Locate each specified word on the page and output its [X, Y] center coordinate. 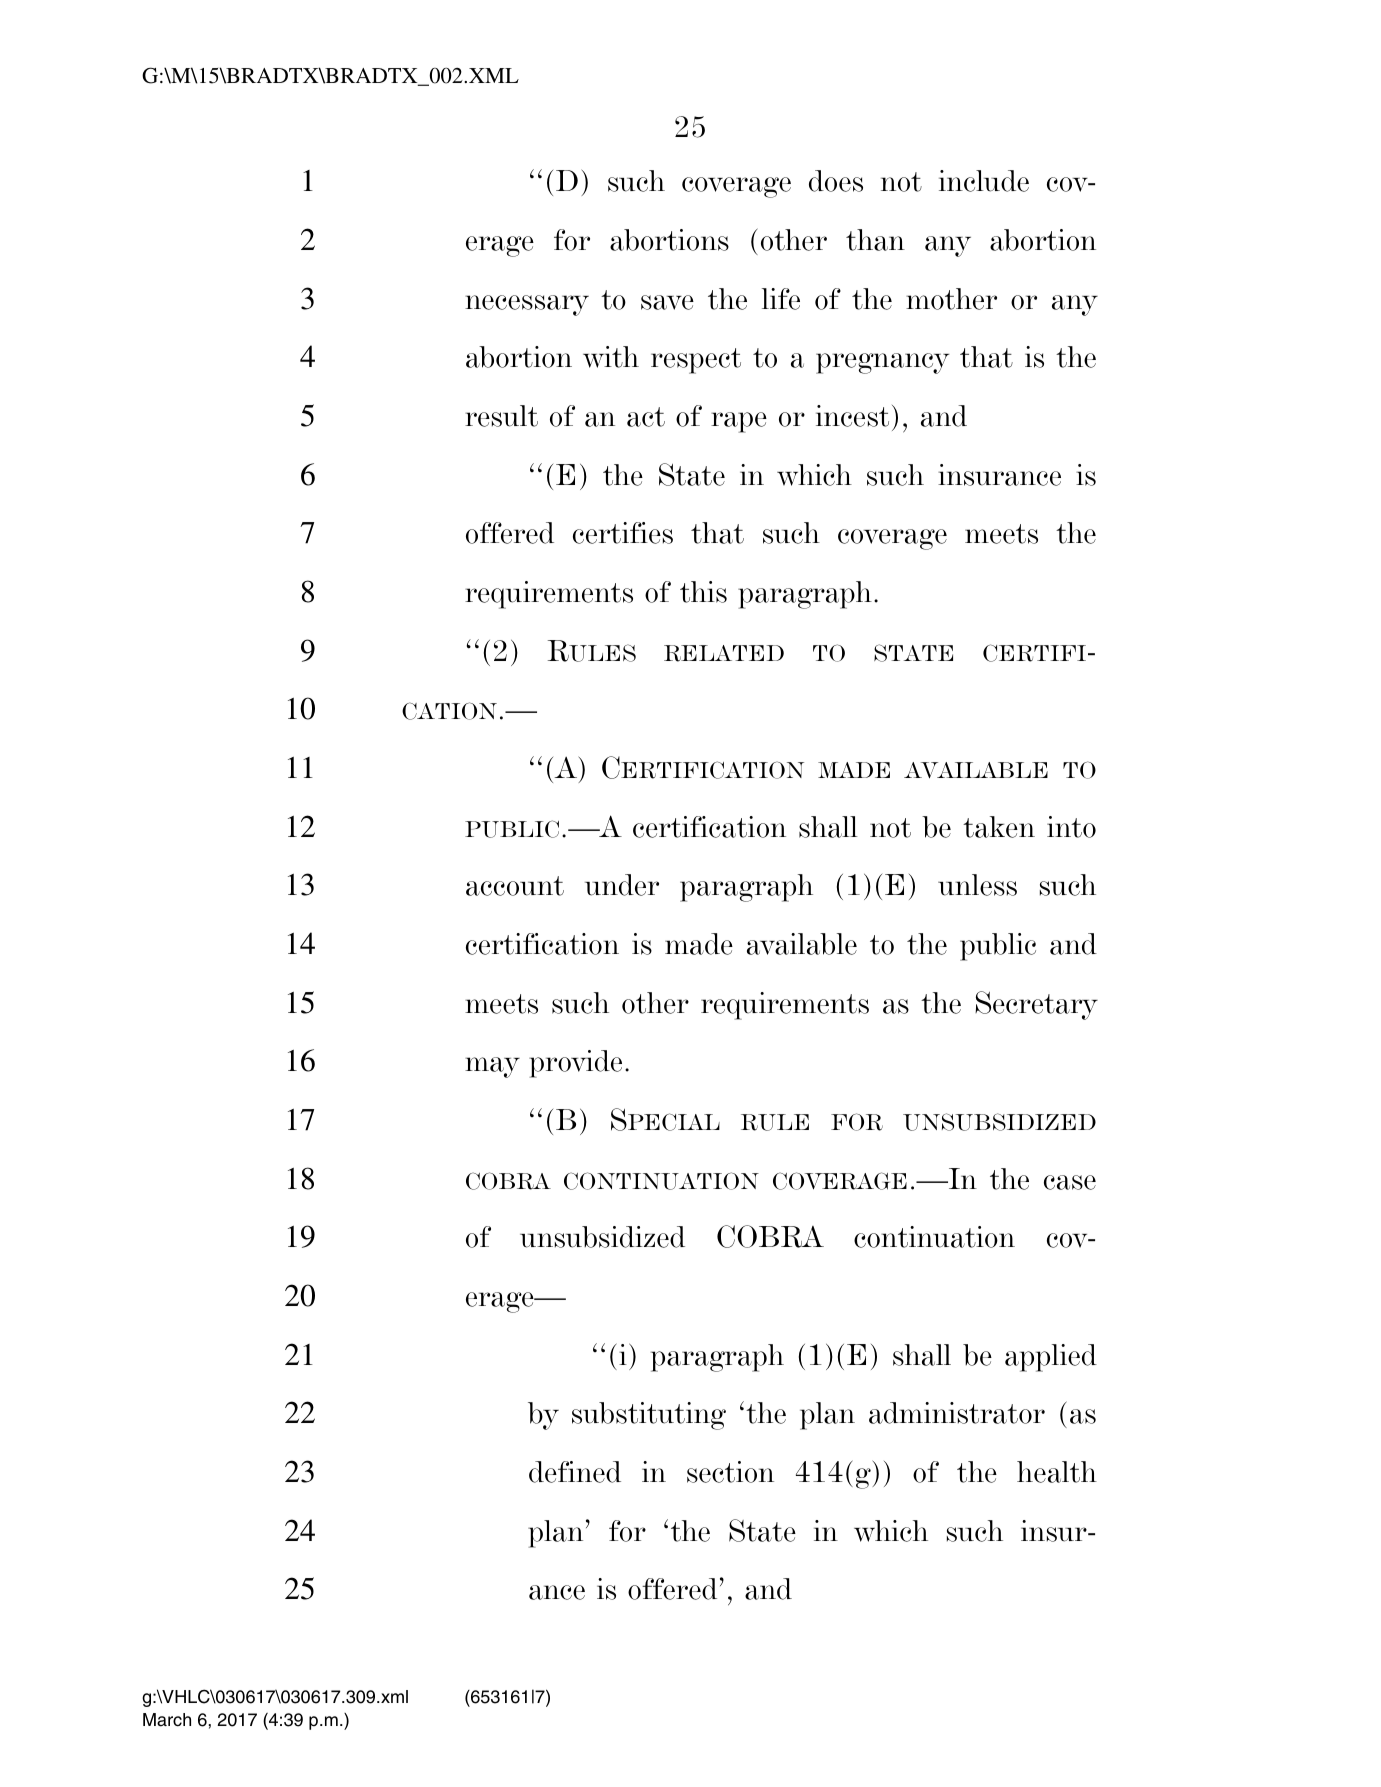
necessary [527, 305]
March [167, 1720]
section [730, 1472]
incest [852, 416]
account [515, 886]
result [501, 416]
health [1057, 1472]
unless [977, 885]
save [667, 302]
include [984, 181]
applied [1051, 1358]
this [703, 592]
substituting [649, 1416]
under [622, 885]
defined [575, 1472]
